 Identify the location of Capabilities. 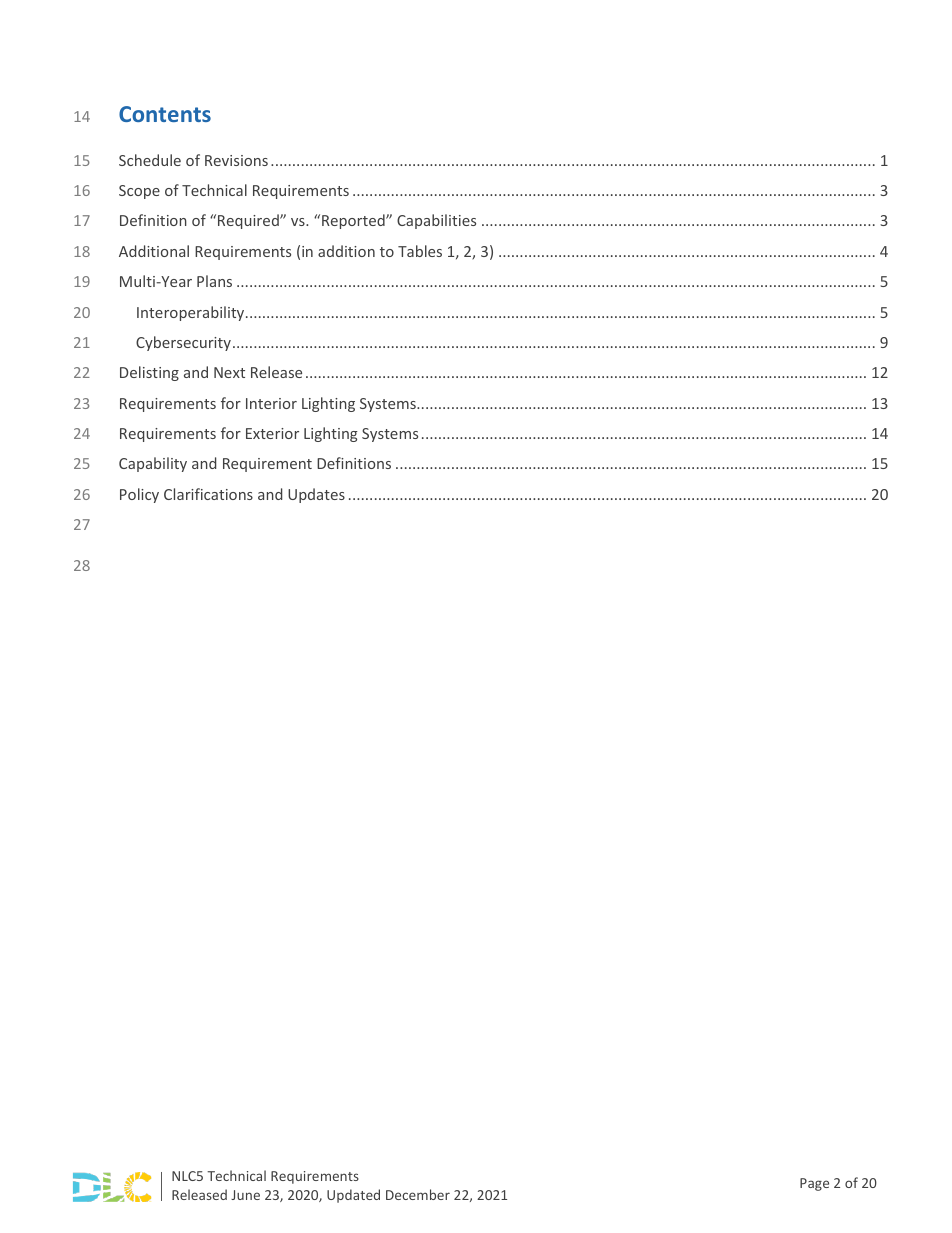
(436, 221).
